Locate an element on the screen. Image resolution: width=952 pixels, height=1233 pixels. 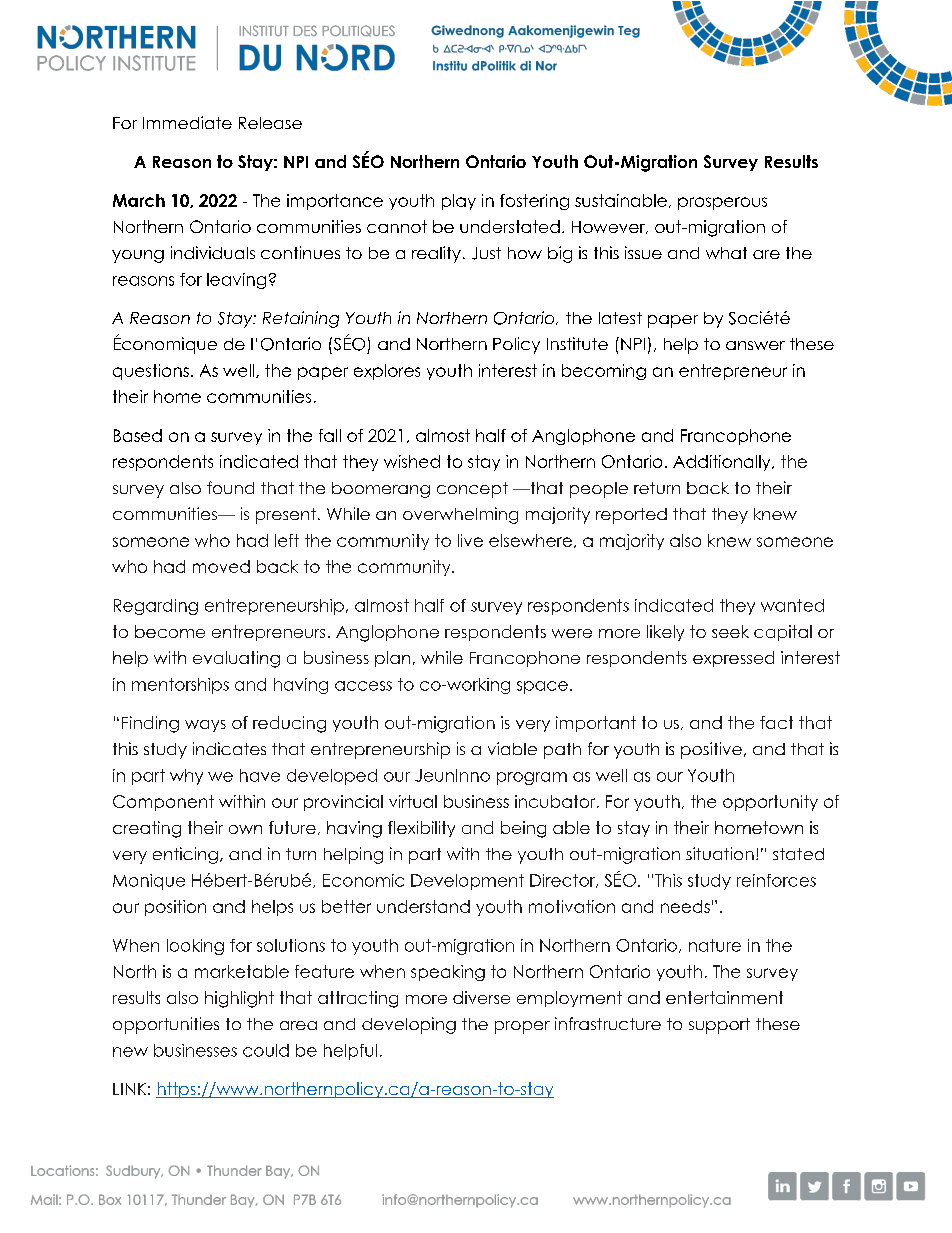
play is located at coordinates (459, 202).
